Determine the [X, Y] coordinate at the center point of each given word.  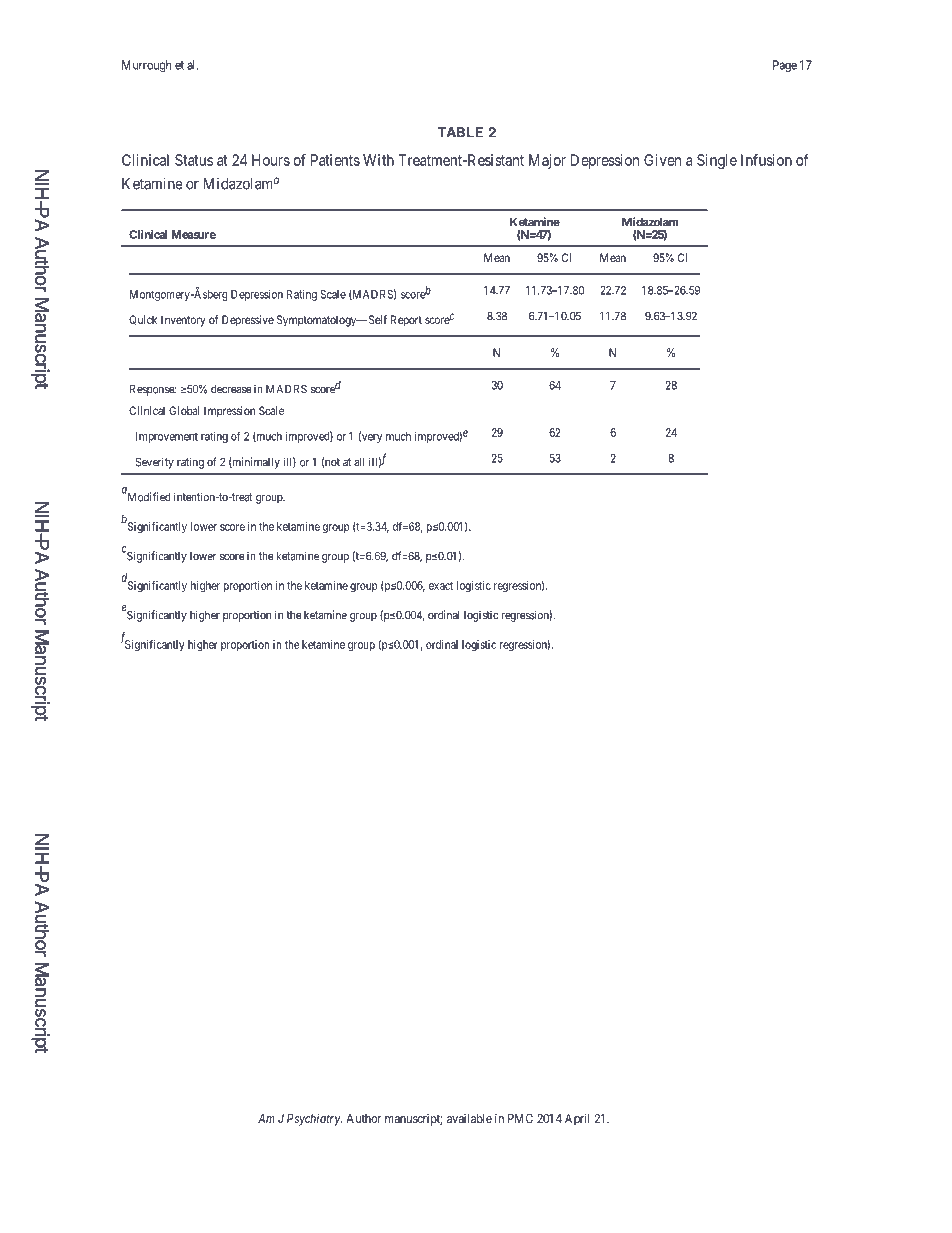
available [469, 1118]
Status [194, 160]
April [577, 1119]
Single [717, 161]
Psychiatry [314, 1119]
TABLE [460, 132]
